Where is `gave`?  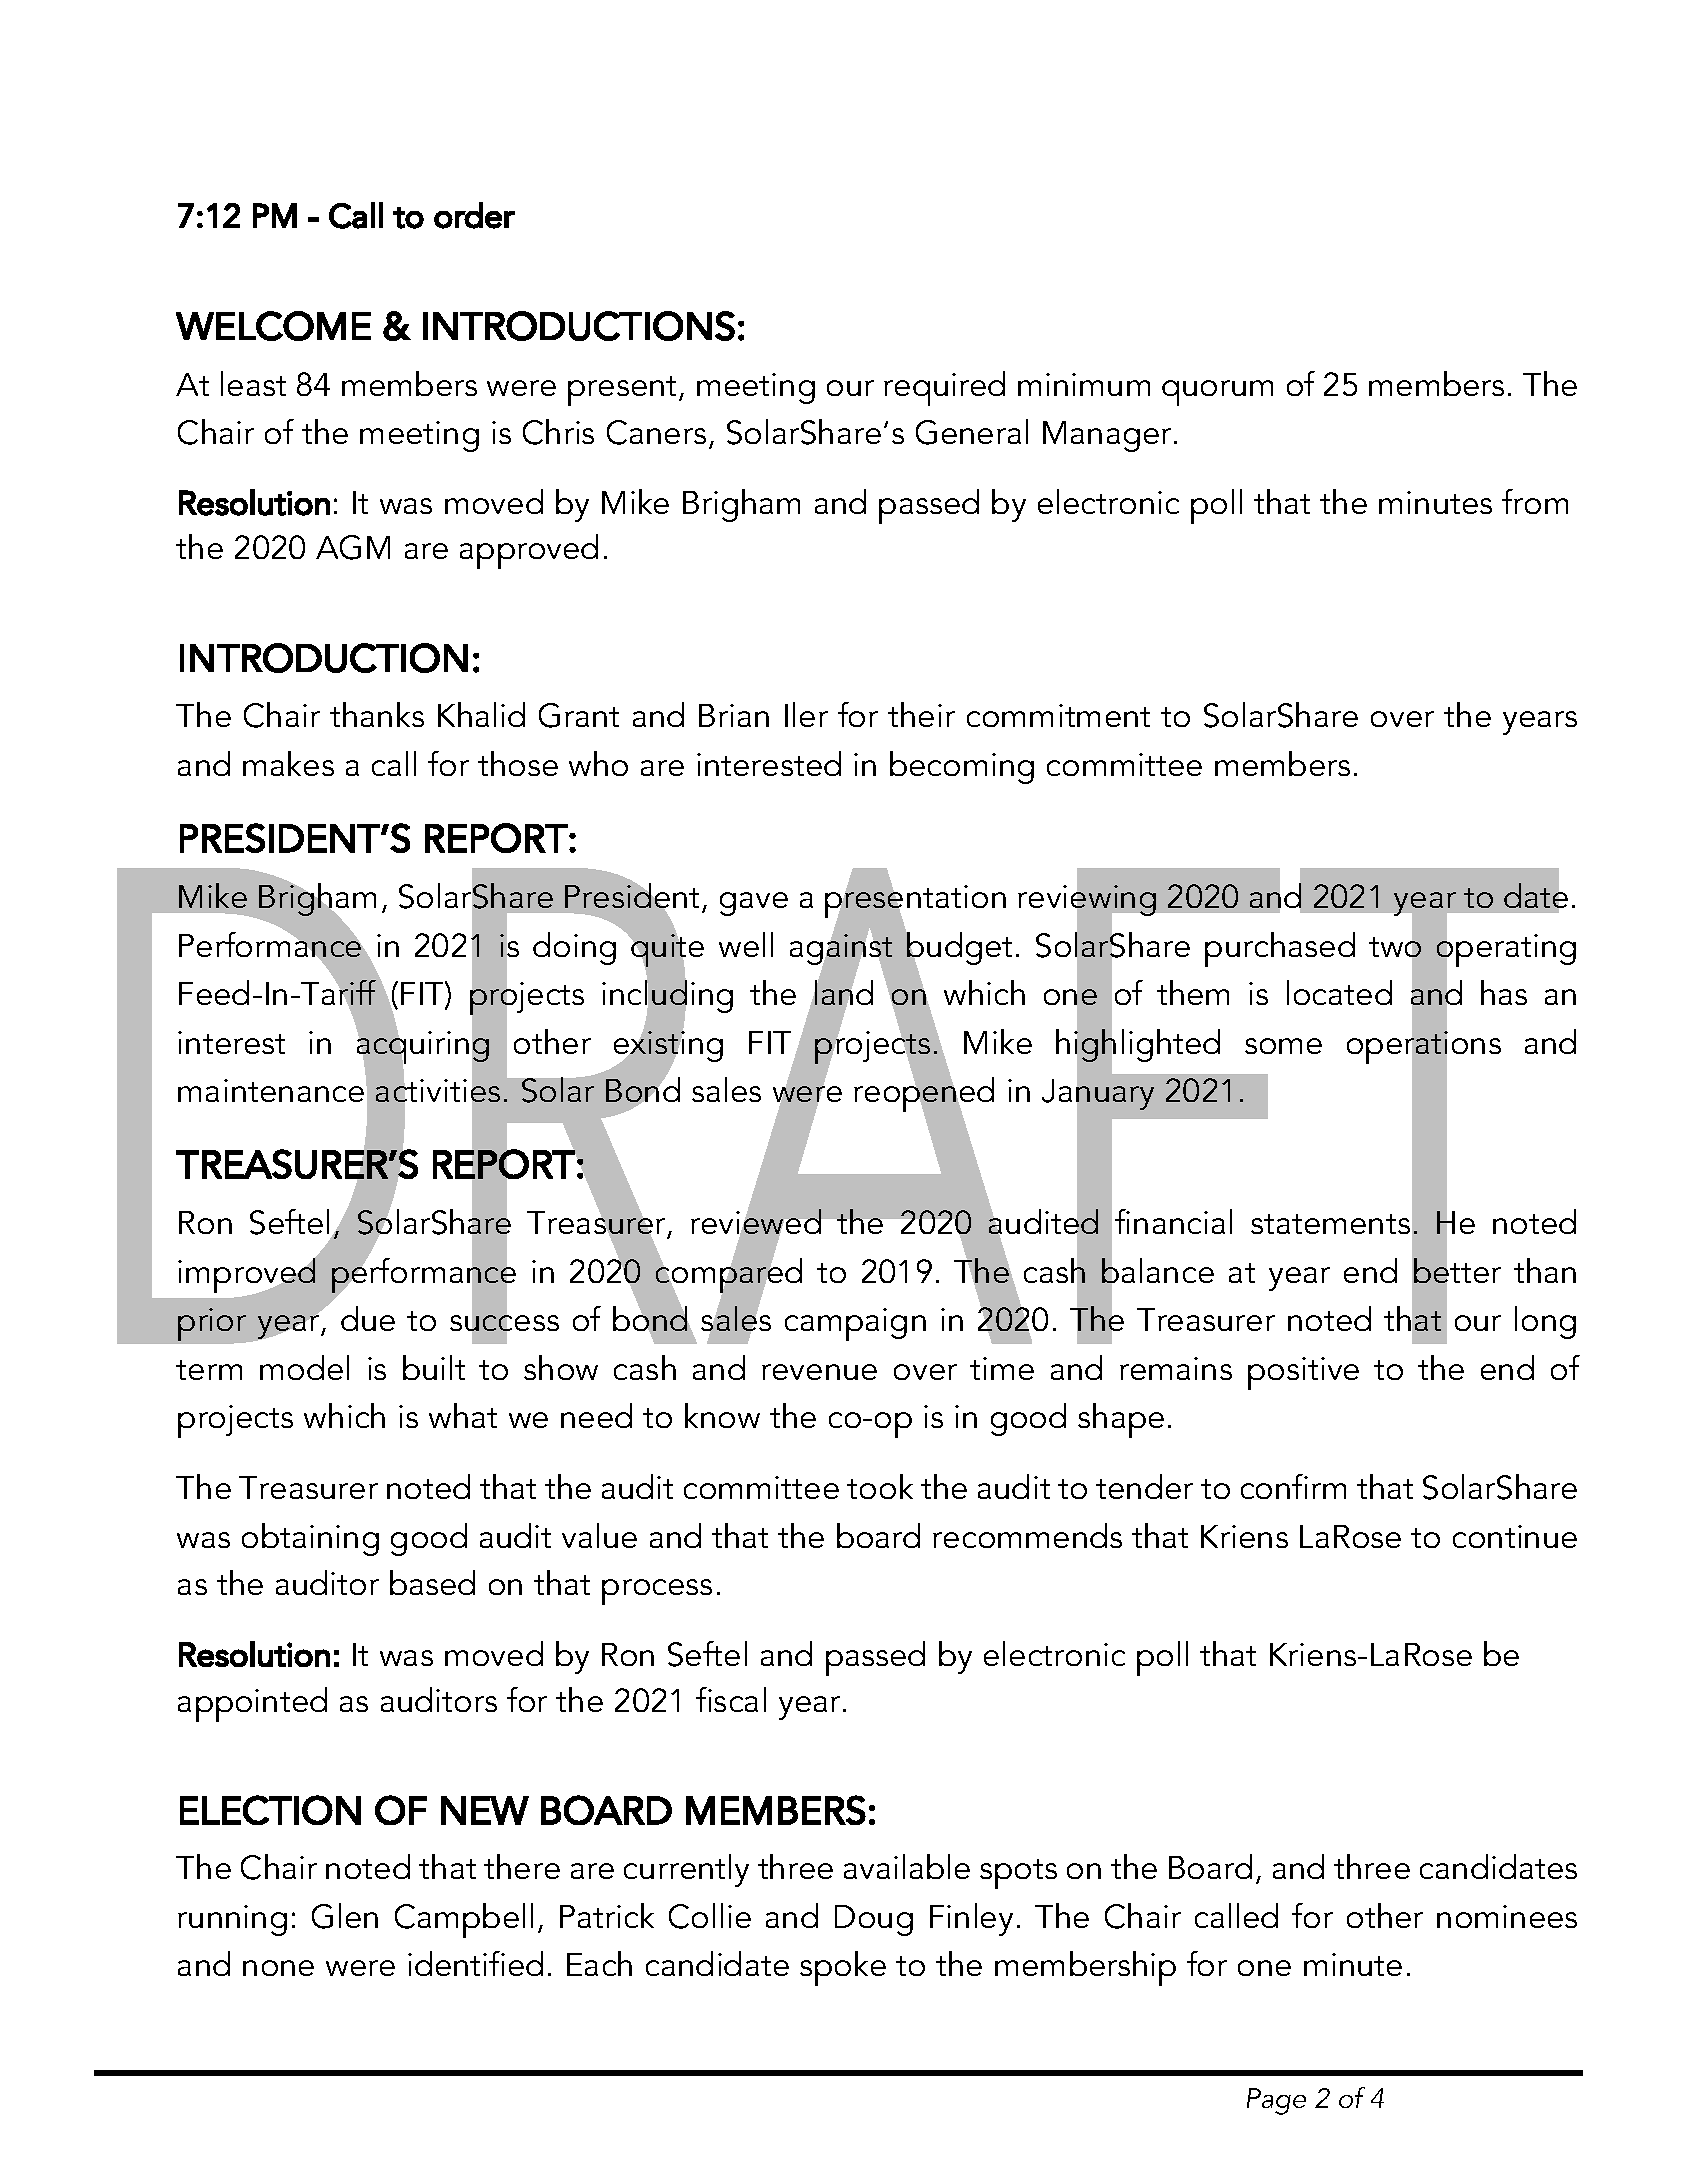 gave is located at coordinates (754, 904).
